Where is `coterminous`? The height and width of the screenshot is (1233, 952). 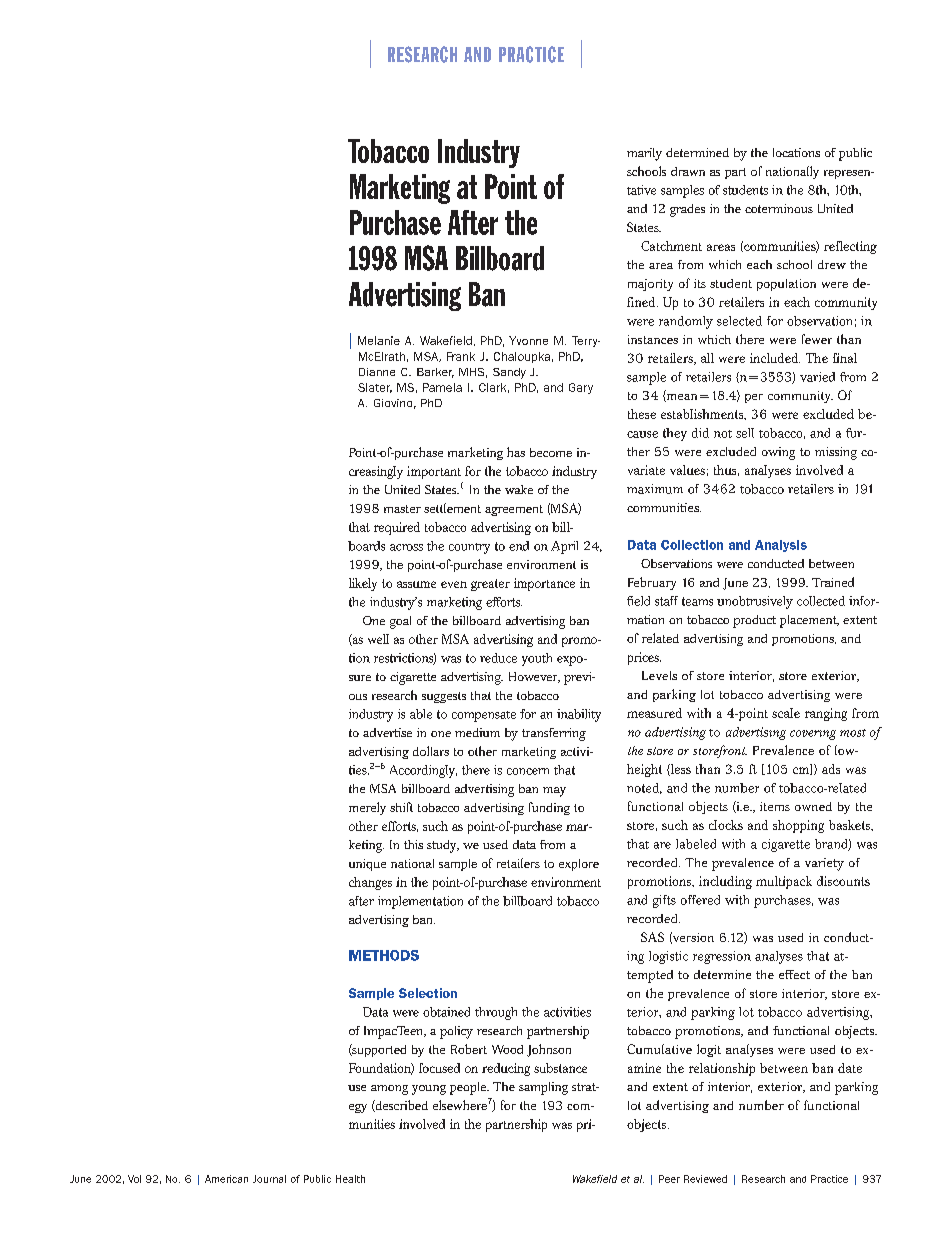
coterminous is located at coordinates (779, 208).
